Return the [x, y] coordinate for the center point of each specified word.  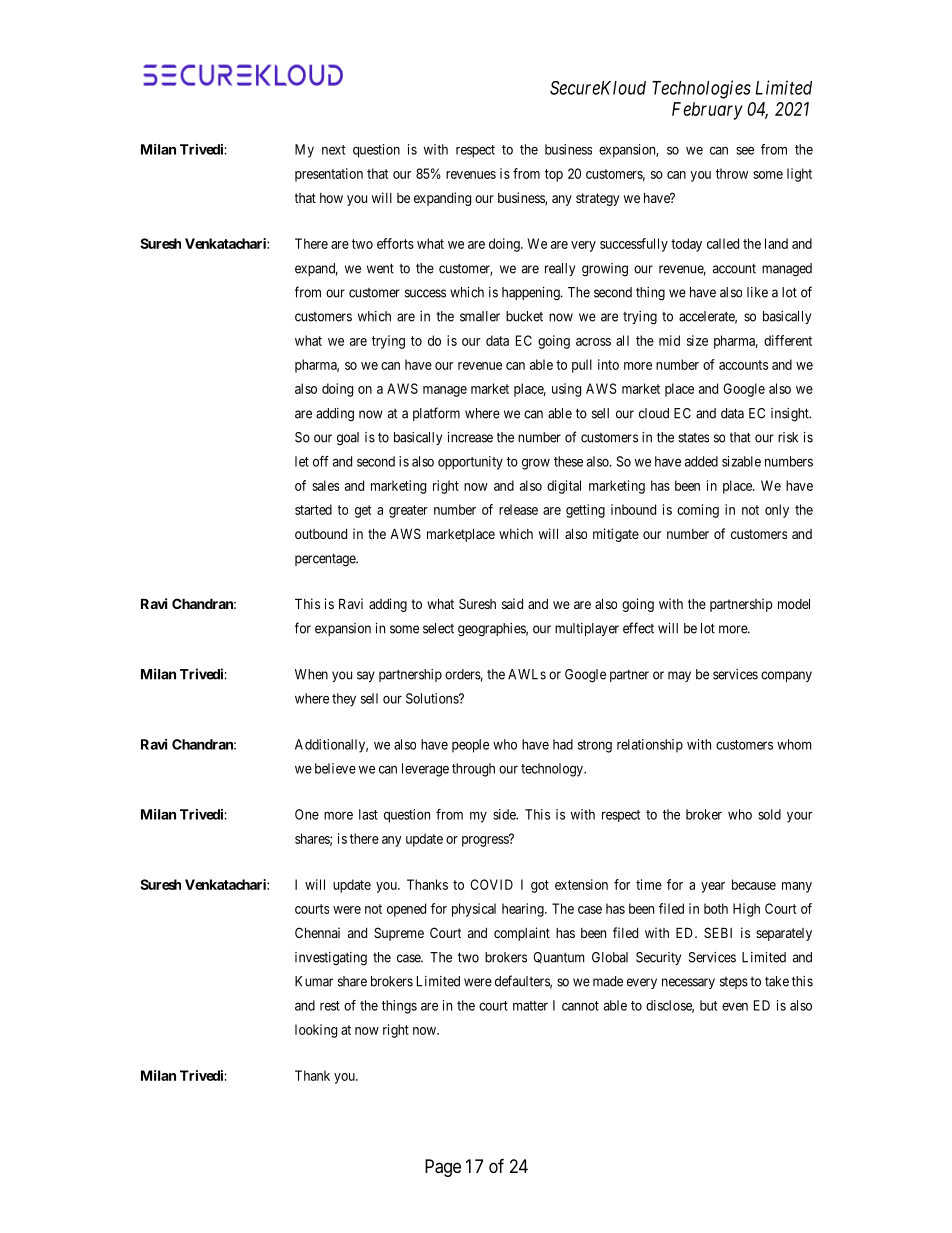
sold [769, 814]
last [368, 814]
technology [553, 770]
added [701, 461]
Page [443, 1168]
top [554, 175]
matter [530, 1006]
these [568, 461]
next [333, 150]
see [745, 151]
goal [348, 439]
